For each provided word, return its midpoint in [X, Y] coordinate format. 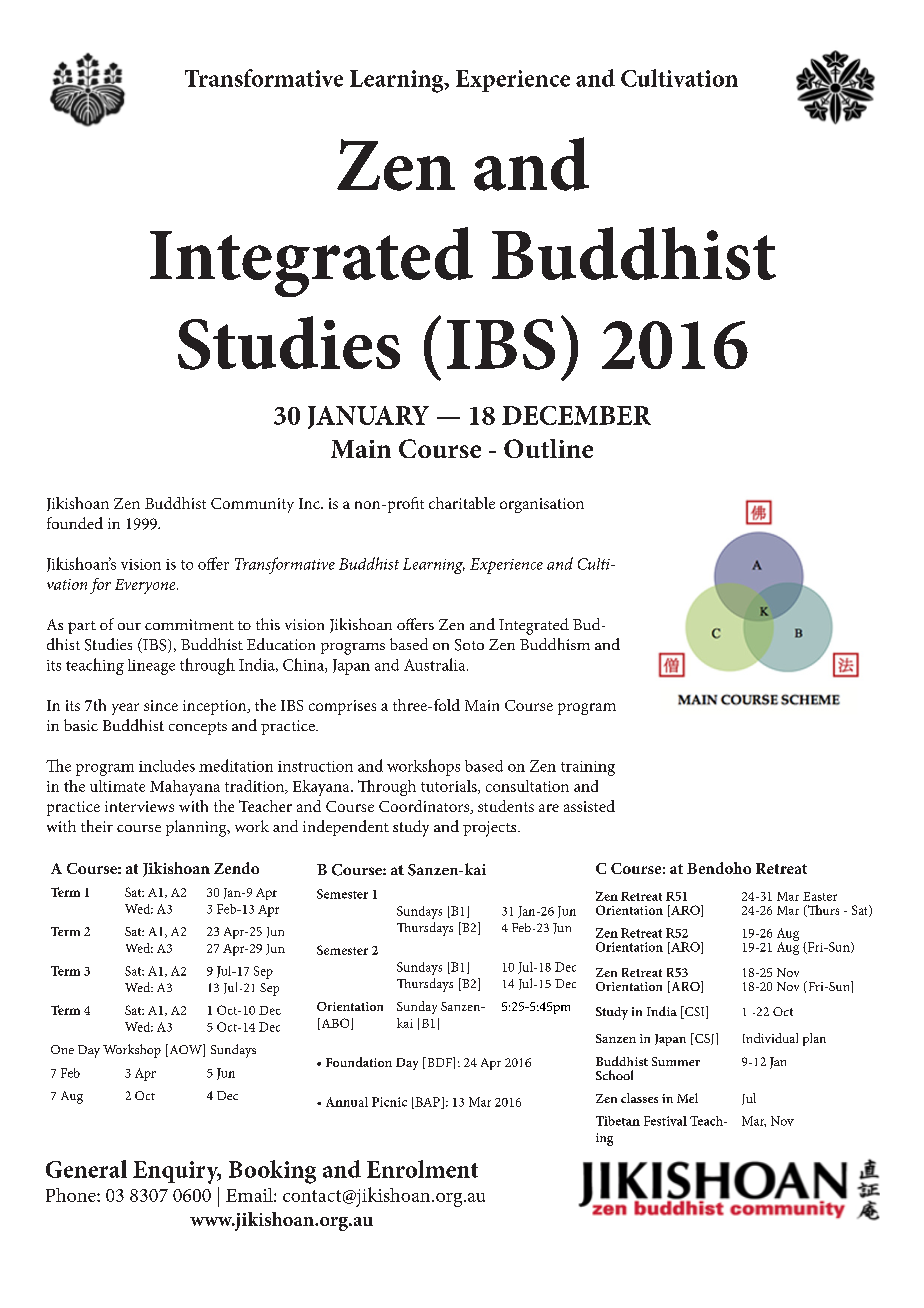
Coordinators [425, 807]
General [86, 1169]
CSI [695, 1012]
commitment [189, 624]
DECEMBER [576, 415]
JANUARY [368, 417]
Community [252, 505]
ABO [335, 1024]
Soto [469, 645]
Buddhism [555, 644]
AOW [185, 1050]
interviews [139, 806]
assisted [589, 806]
